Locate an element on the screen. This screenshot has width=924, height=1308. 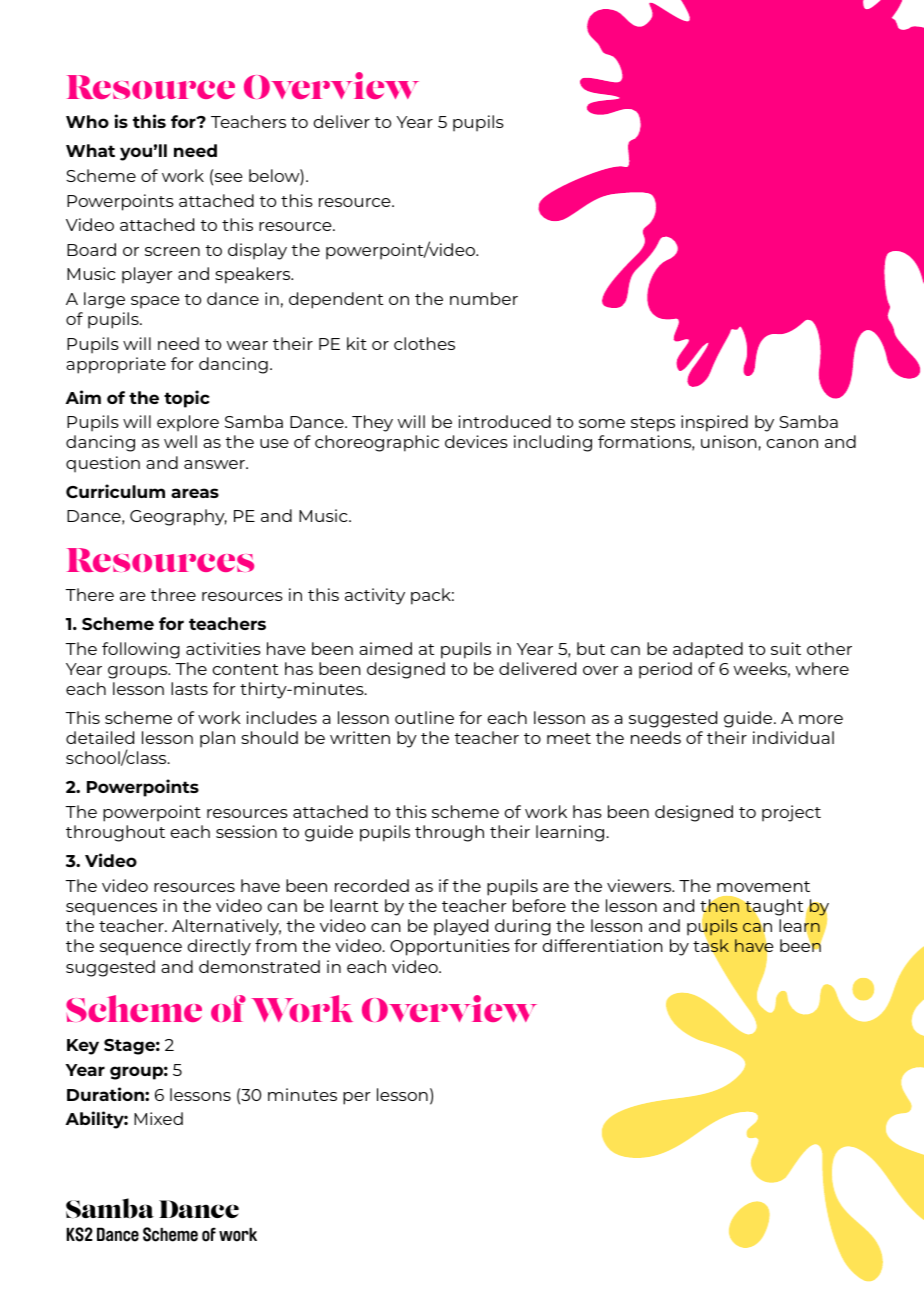
inspired is located at coordinates (714, 423).
